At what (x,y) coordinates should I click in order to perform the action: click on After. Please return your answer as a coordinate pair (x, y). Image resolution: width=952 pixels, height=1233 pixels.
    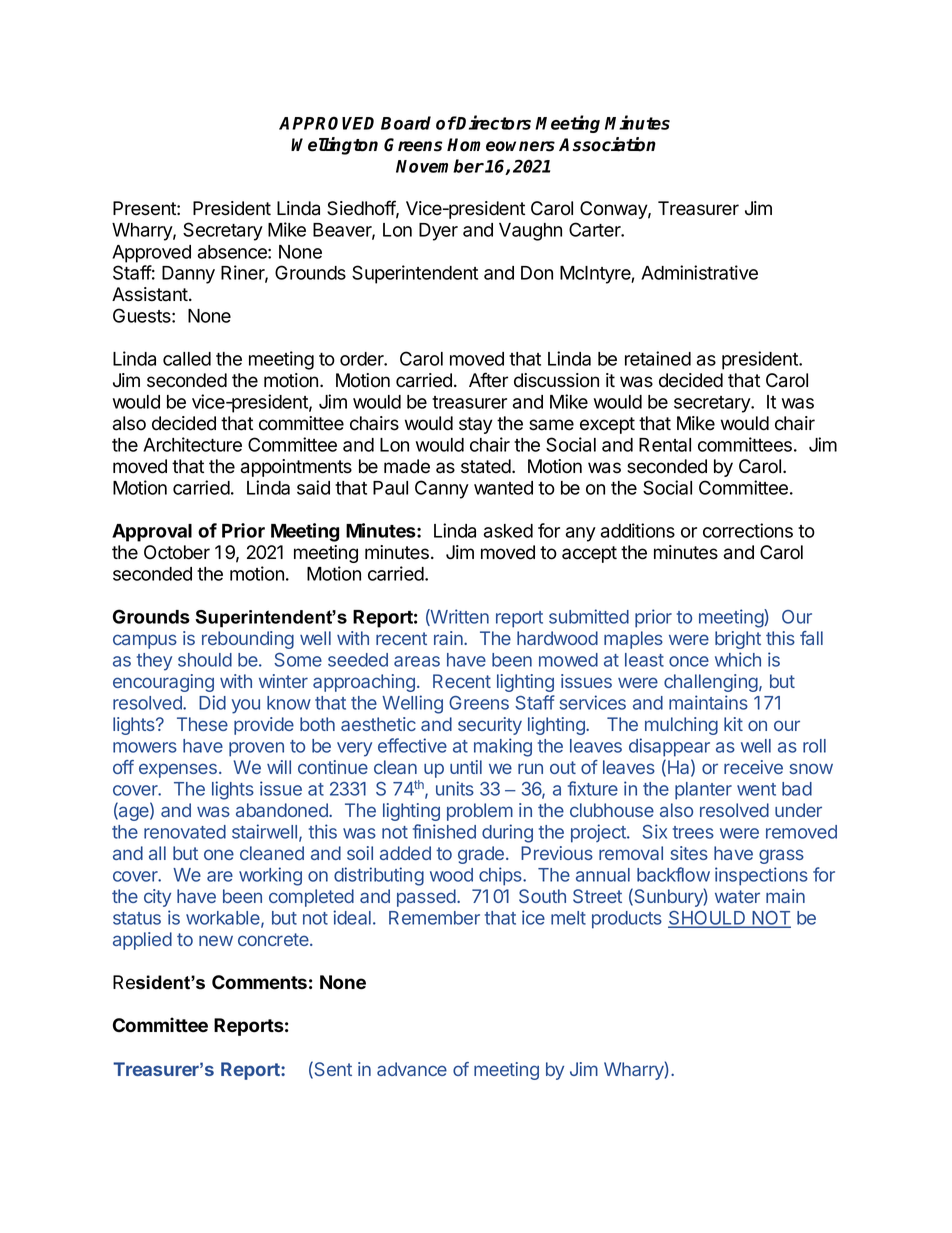
    Looking at the image, I should click on (488, 380).
